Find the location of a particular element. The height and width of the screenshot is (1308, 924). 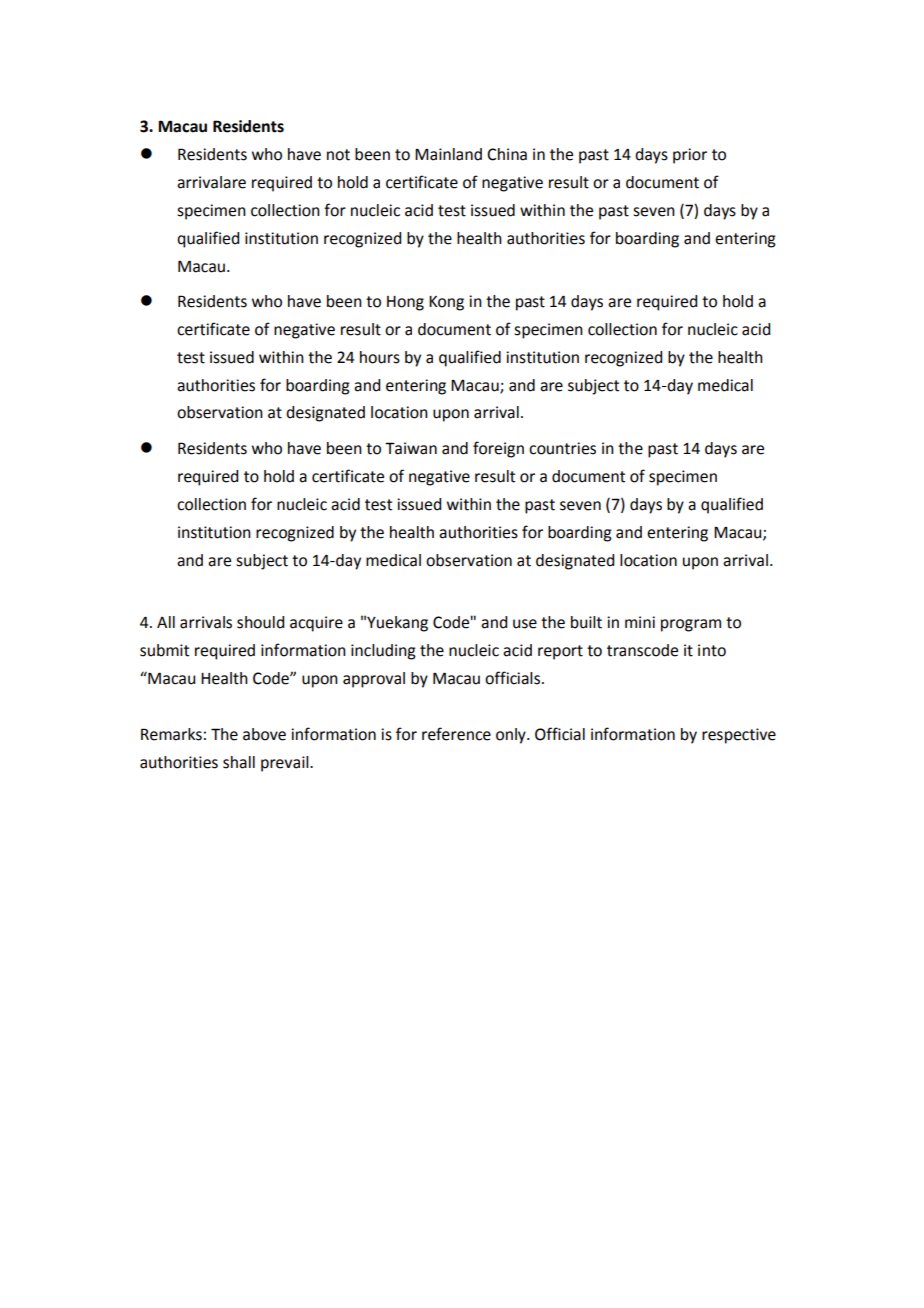

respective is located at coordinates (739, 736).
